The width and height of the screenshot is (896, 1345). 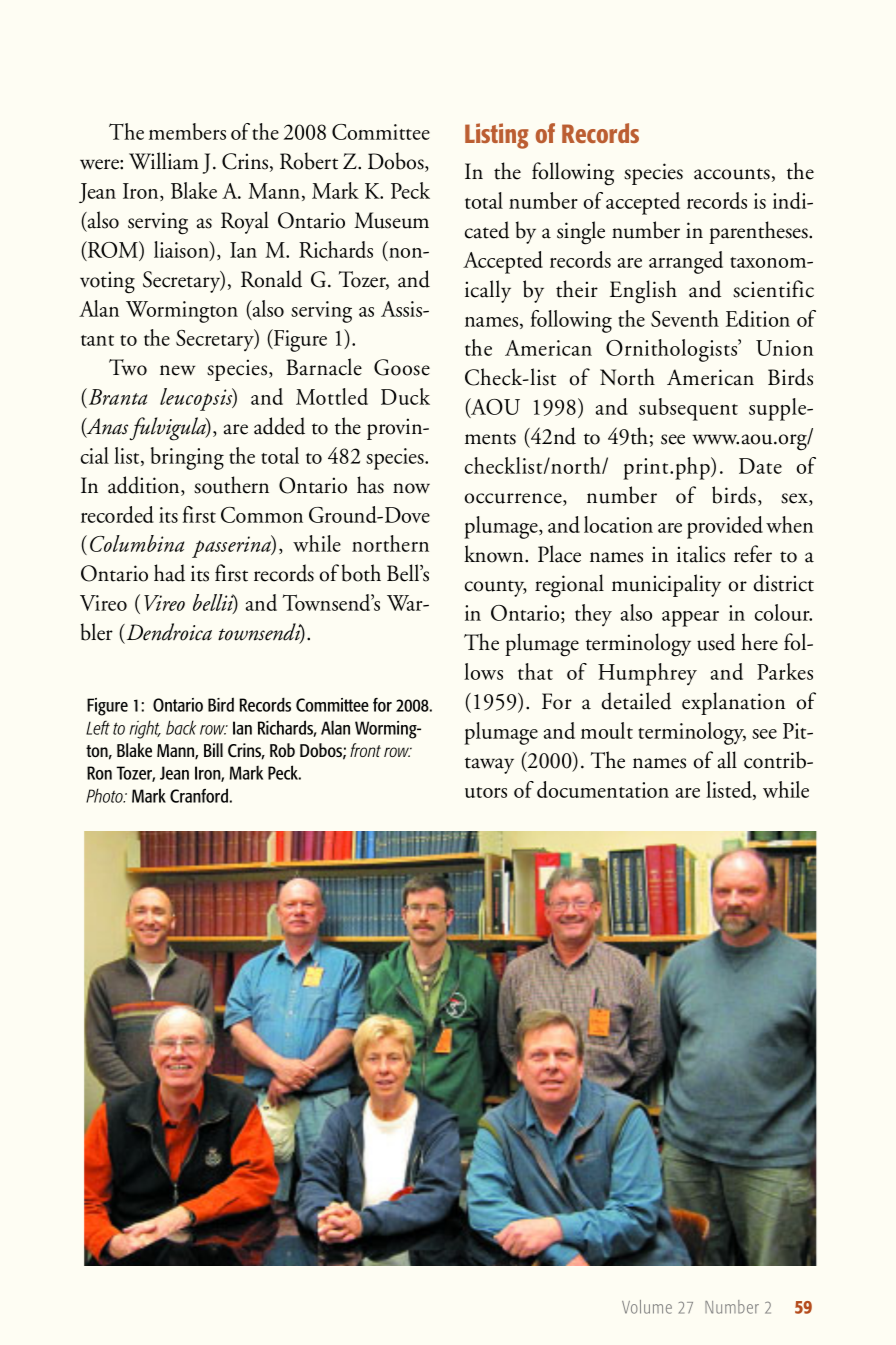 What do you see at coordinates (725, 527) in the screenshot?
I see `provided` at bounding box center [725, 527].
